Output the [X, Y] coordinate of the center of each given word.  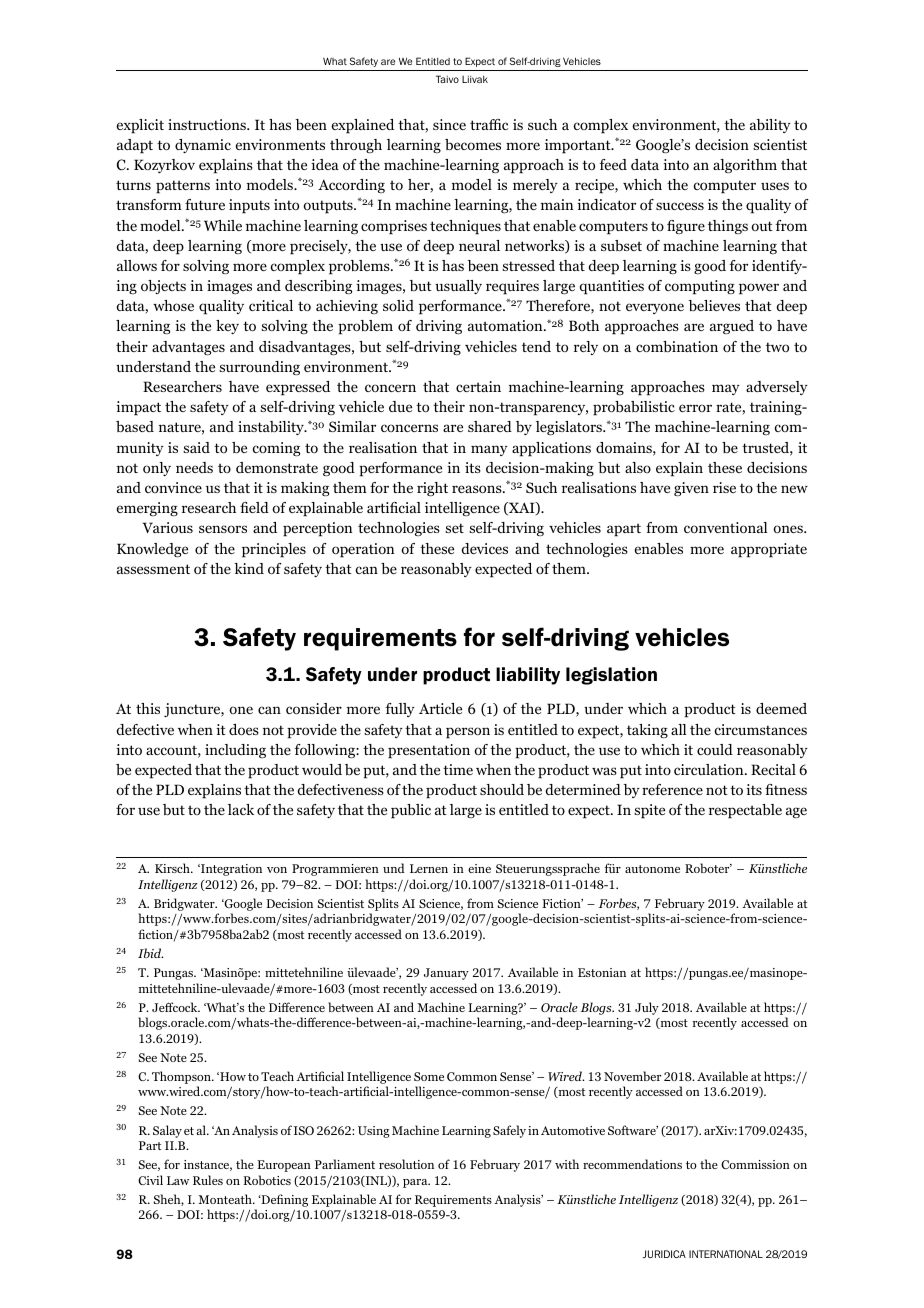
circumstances [760, 729]
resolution [406, 1164]
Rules [208, 1180]
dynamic [203, 146]
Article [440, 708]
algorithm [745, 166]
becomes [473, 144]
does [244, 729]
